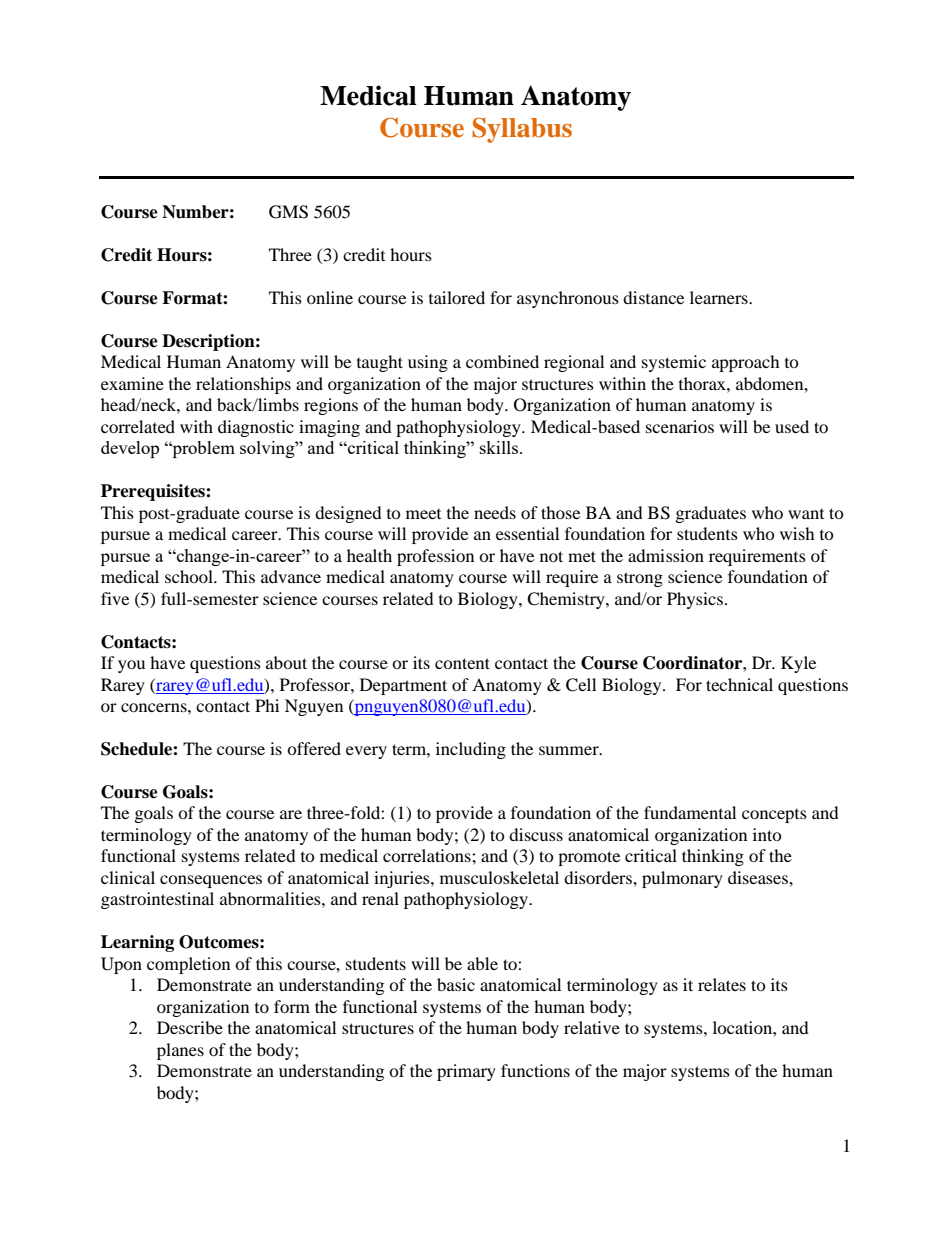 The width and height of the document is (952, 1233). Describe the element at coordinates (720, 297) in the document. I see `learners` at that location.
